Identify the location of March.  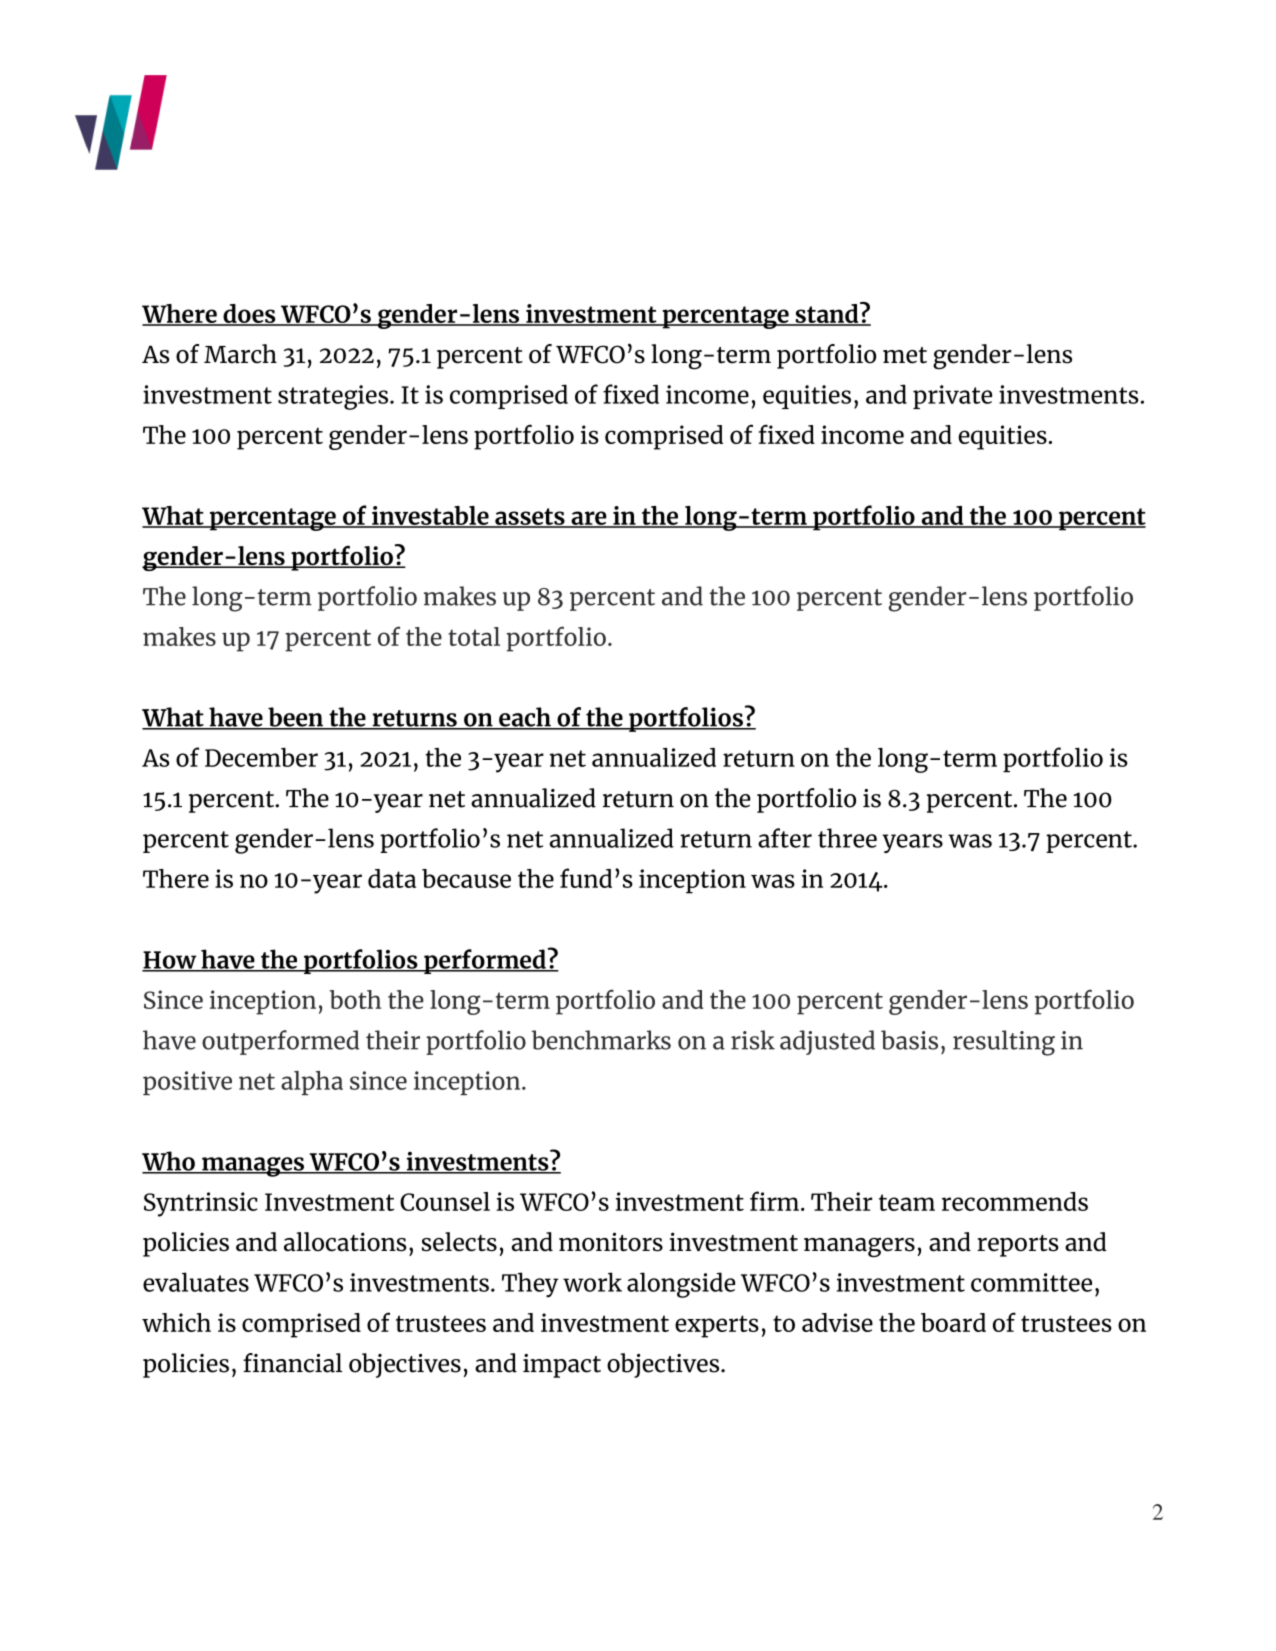
(240, 354).
